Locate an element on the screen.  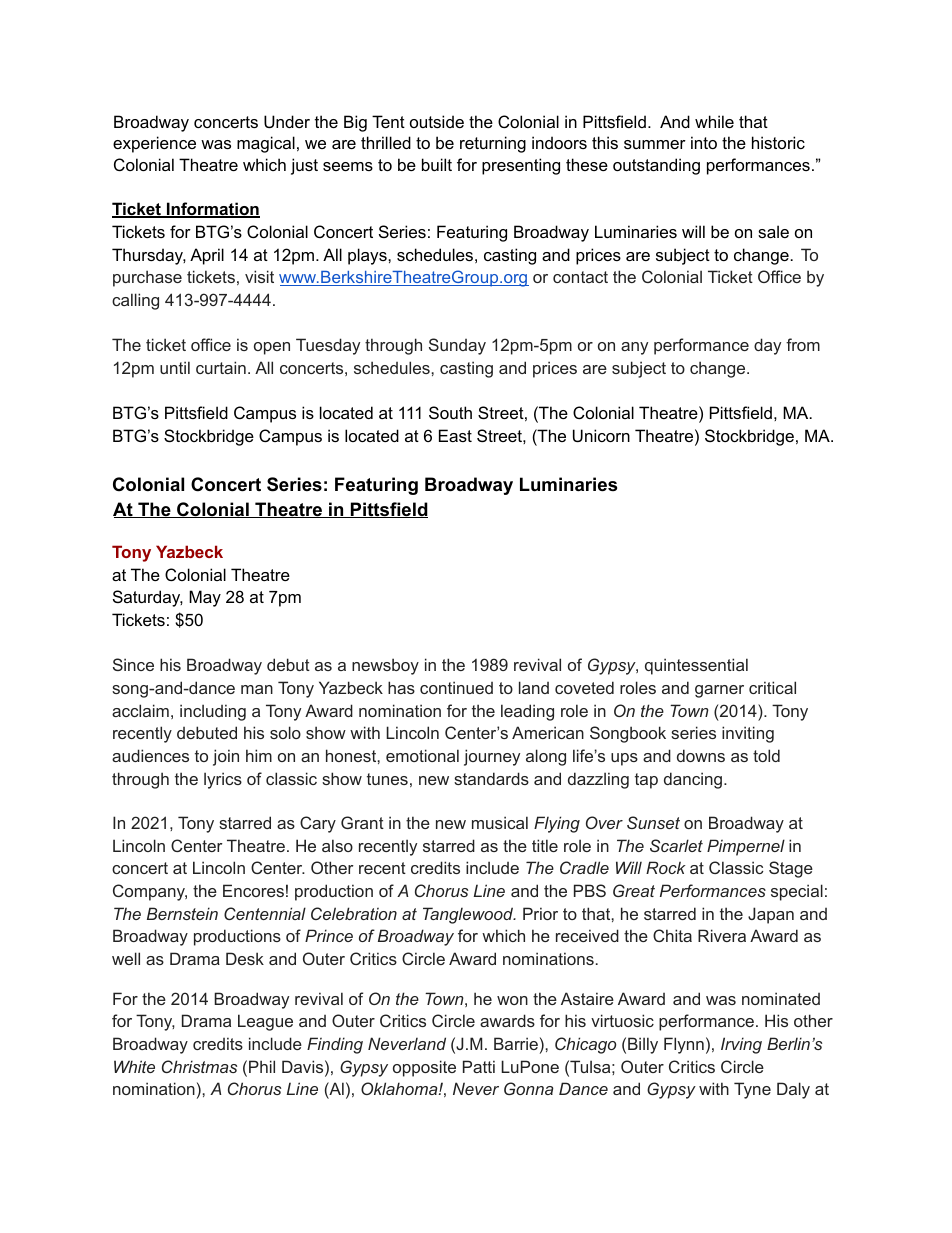
into is located at coordinates (704, 142).
